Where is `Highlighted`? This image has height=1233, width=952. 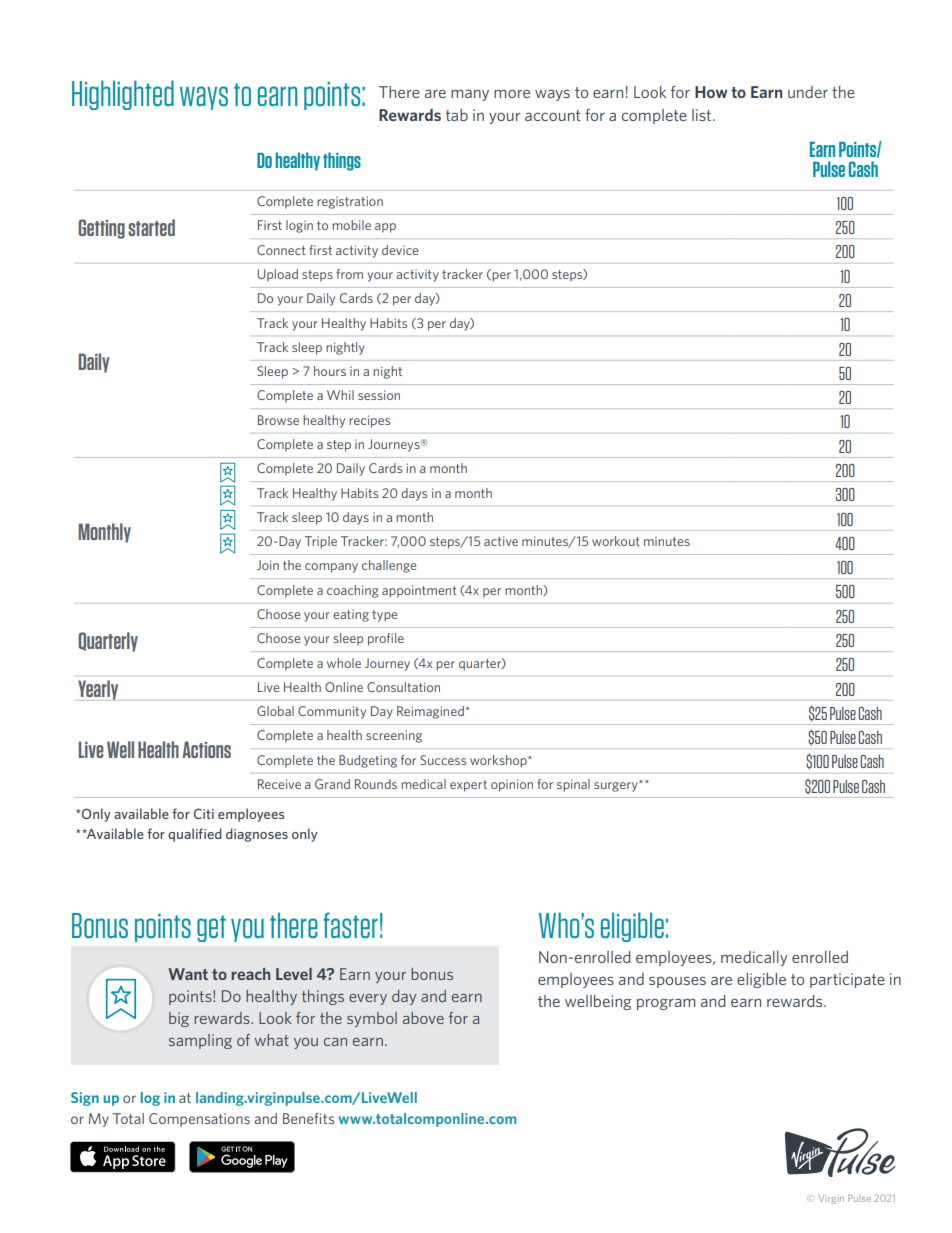
Highlighted is located at coordinates (123, 95).
